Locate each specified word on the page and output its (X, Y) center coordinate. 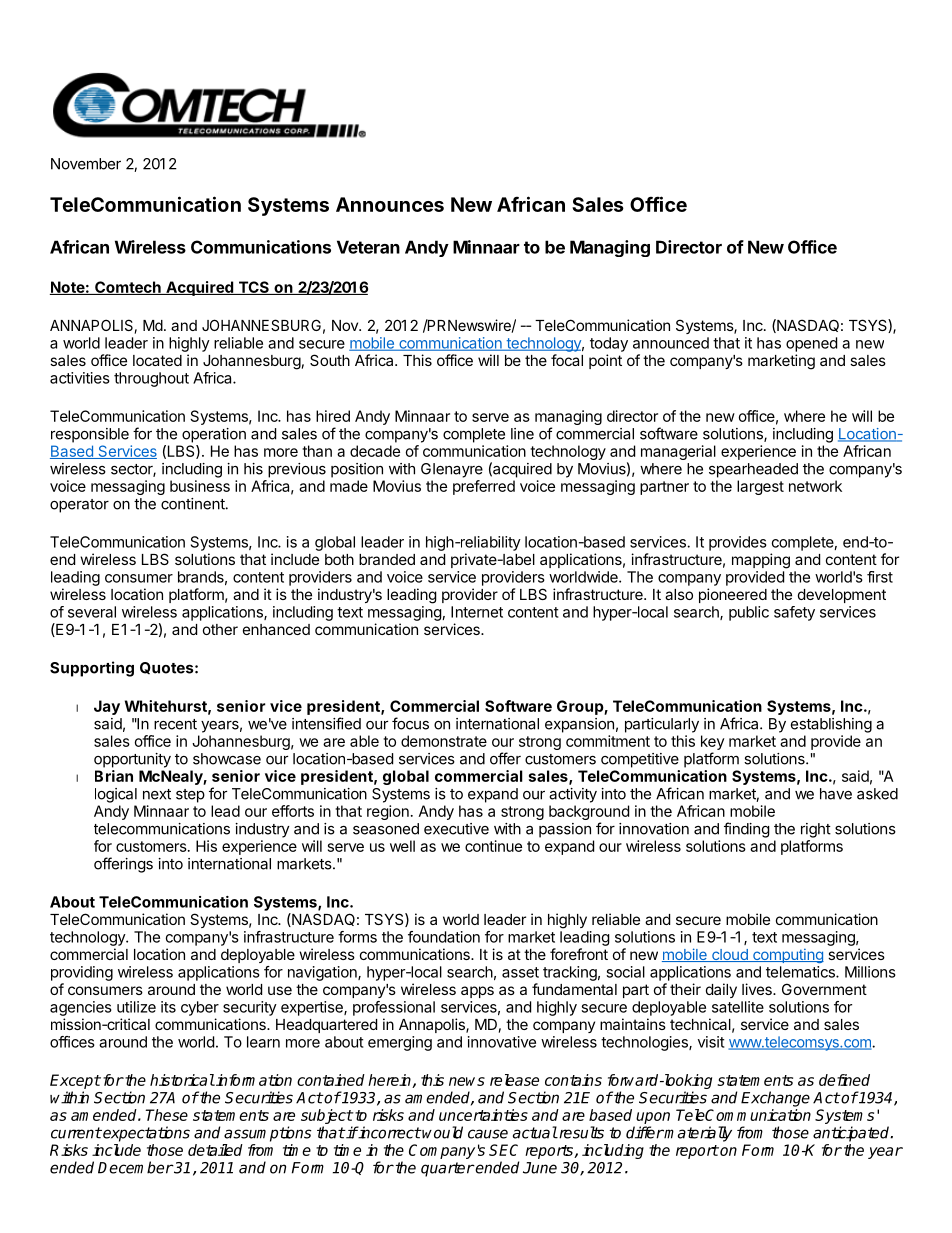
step (190, 796)
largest (760, 487)
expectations (145, 1134)
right (816, 830)
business (200, 486)
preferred (484, 487)
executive (456, 829)
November (86, 164)
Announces (390, 204)
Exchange (775, 1099)
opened (811, 344)
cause (488, 1134)
